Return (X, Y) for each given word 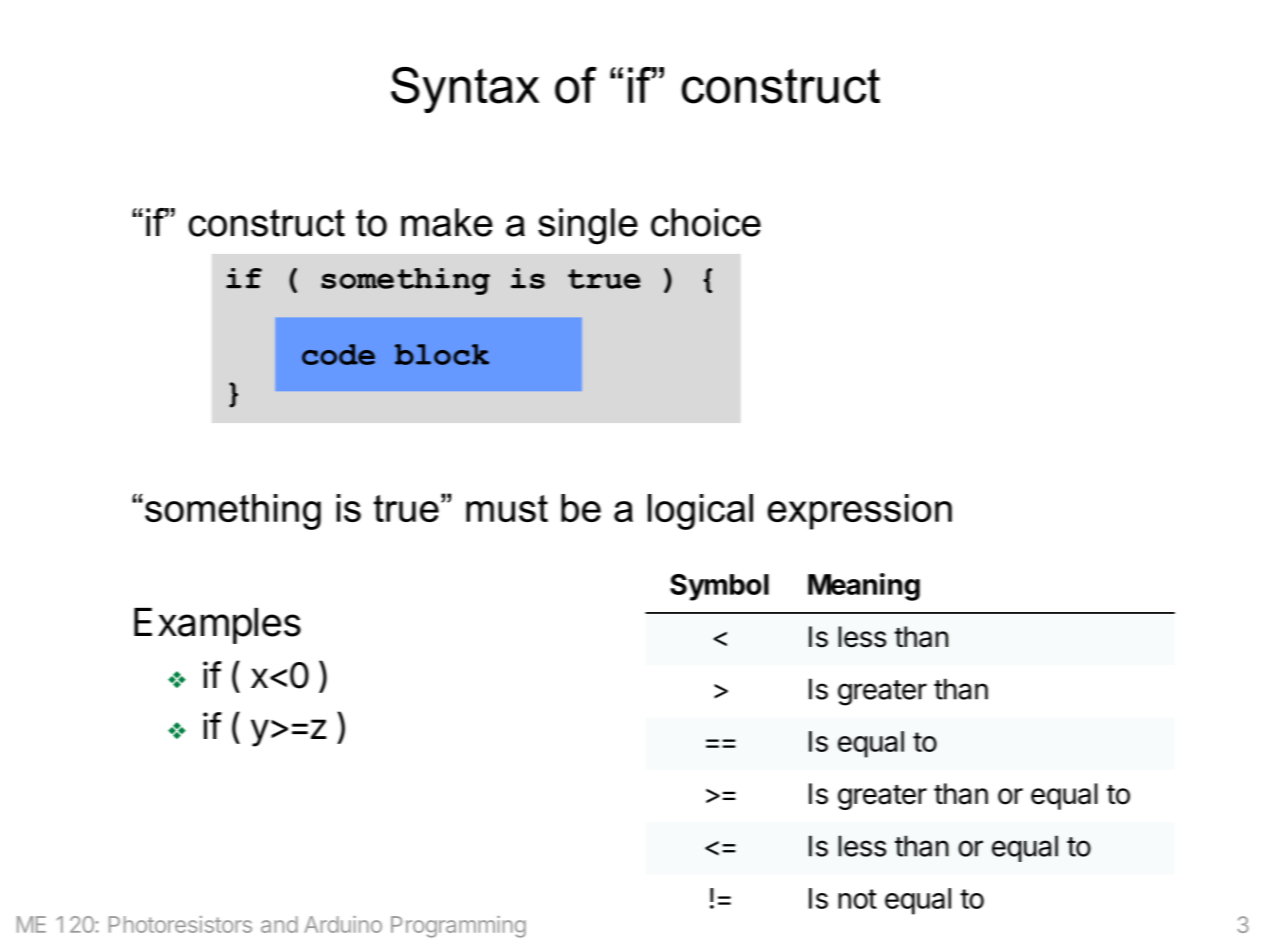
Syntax (465, 90)
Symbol (719, 587)
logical (700, 512)
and (279, 924)
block (442, 354)
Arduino (343, 924)
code (338, 354)
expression (859, 512)
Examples (217, 626)
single (588, 226)
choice (706, 222)
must (507, 508)
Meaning (864, 587)
